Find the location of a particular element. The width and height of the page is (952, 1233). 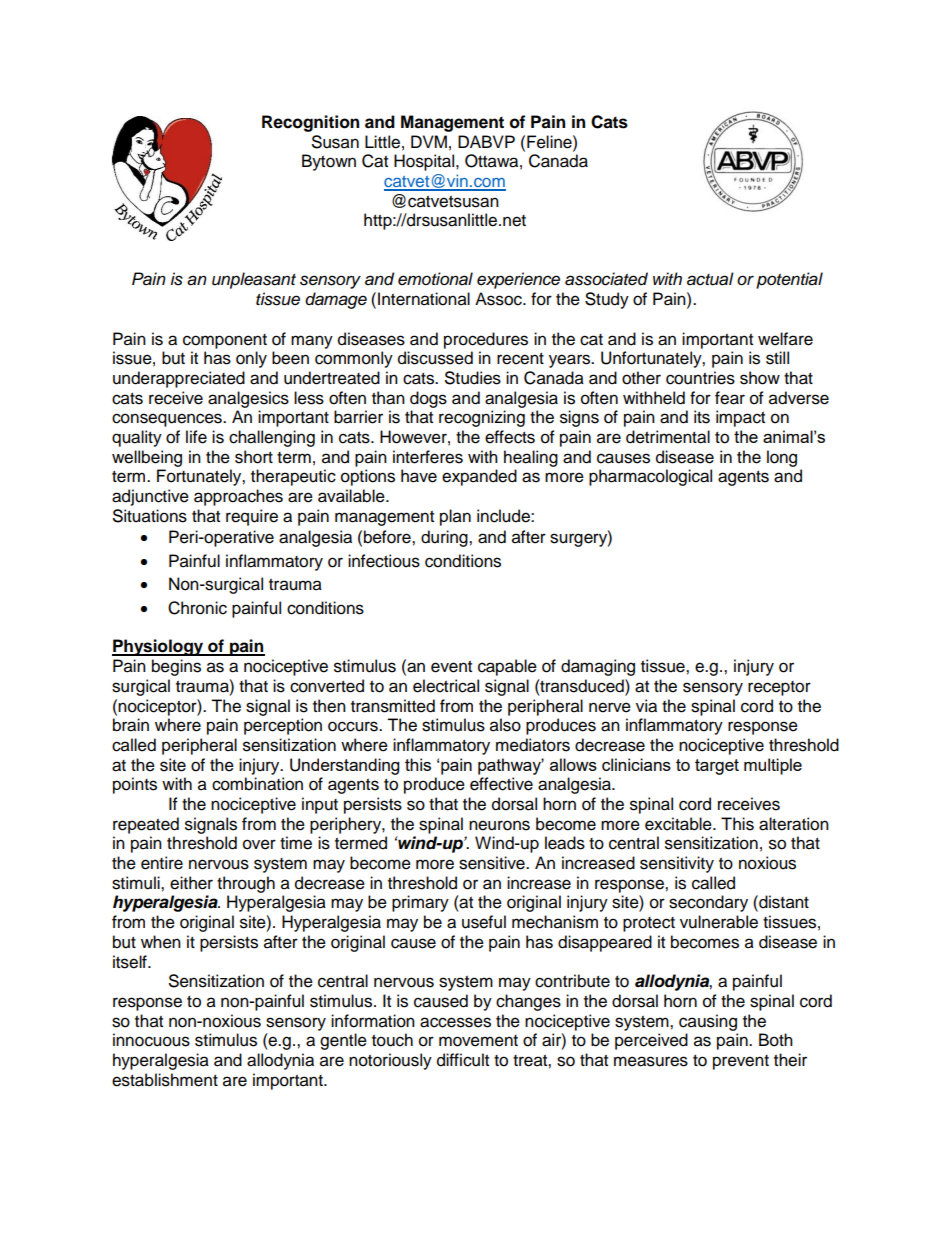

during is located at coordinates (445, 538).
